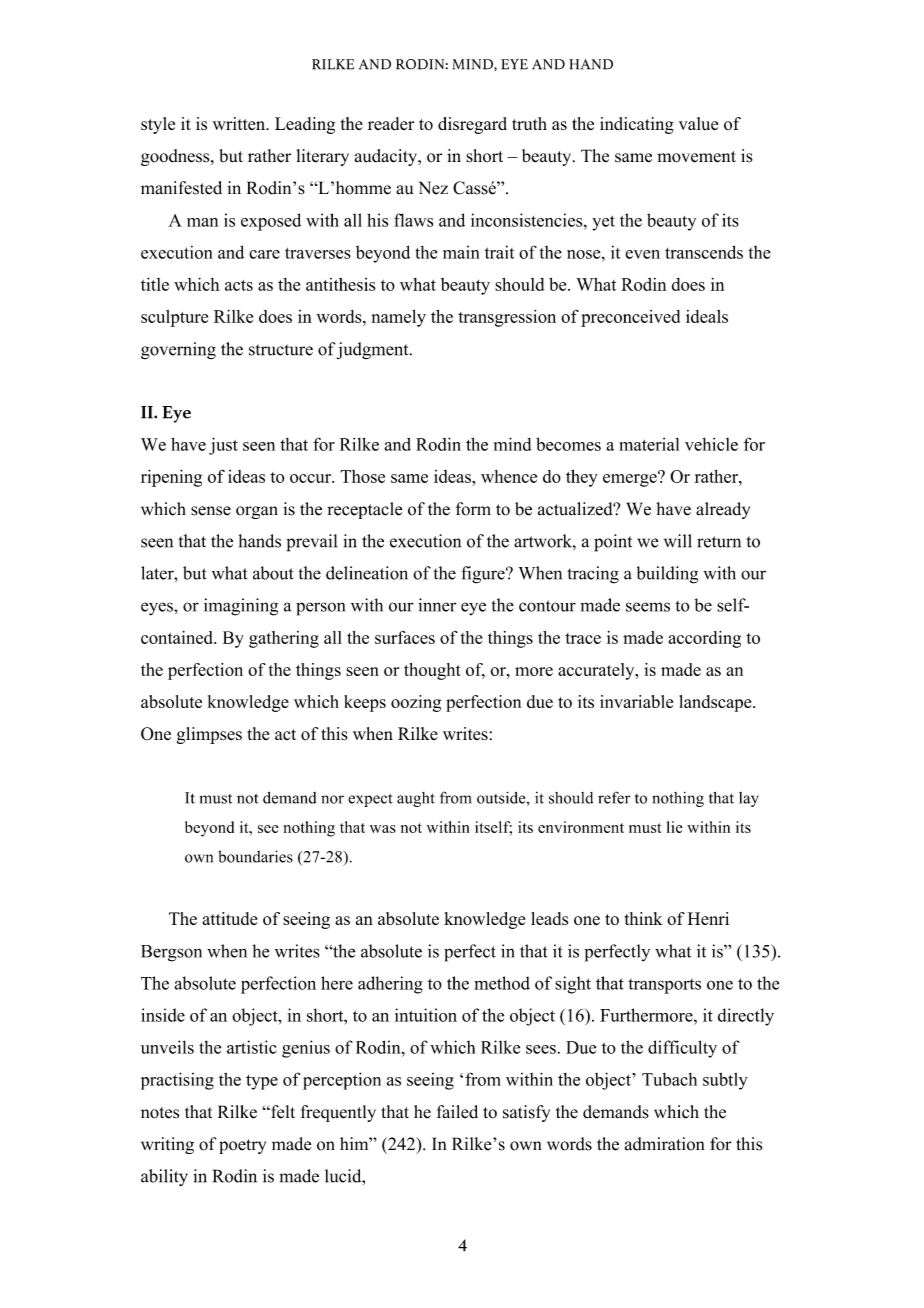 This screenshot has height=1308, width=924. Describe the element at coordinates (178, 351) in the screenshot. I see `governing` at that location.
